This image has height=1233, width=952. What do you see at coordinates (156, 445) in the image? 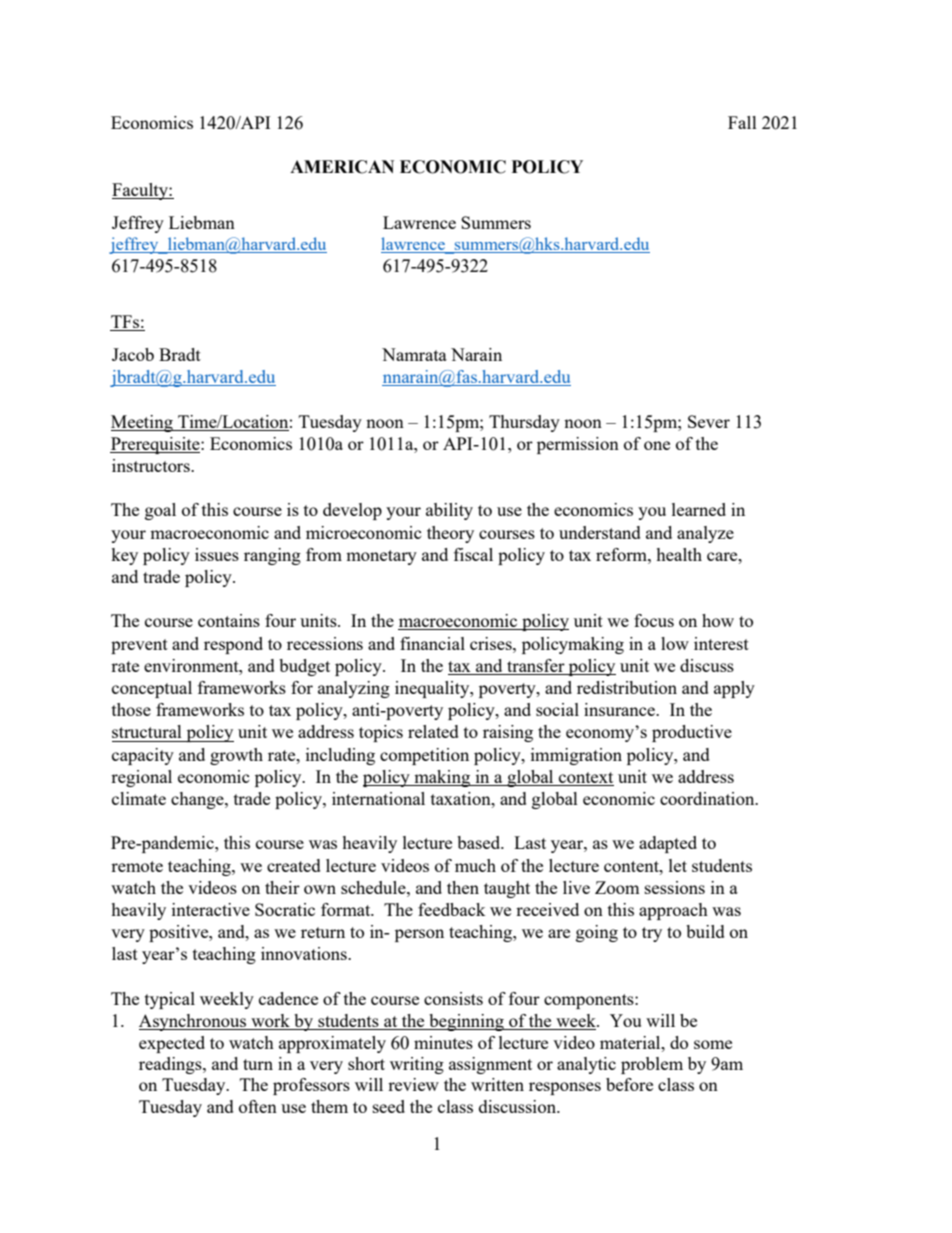
I see `Prerequisite` at bounding box center [156, 445].
